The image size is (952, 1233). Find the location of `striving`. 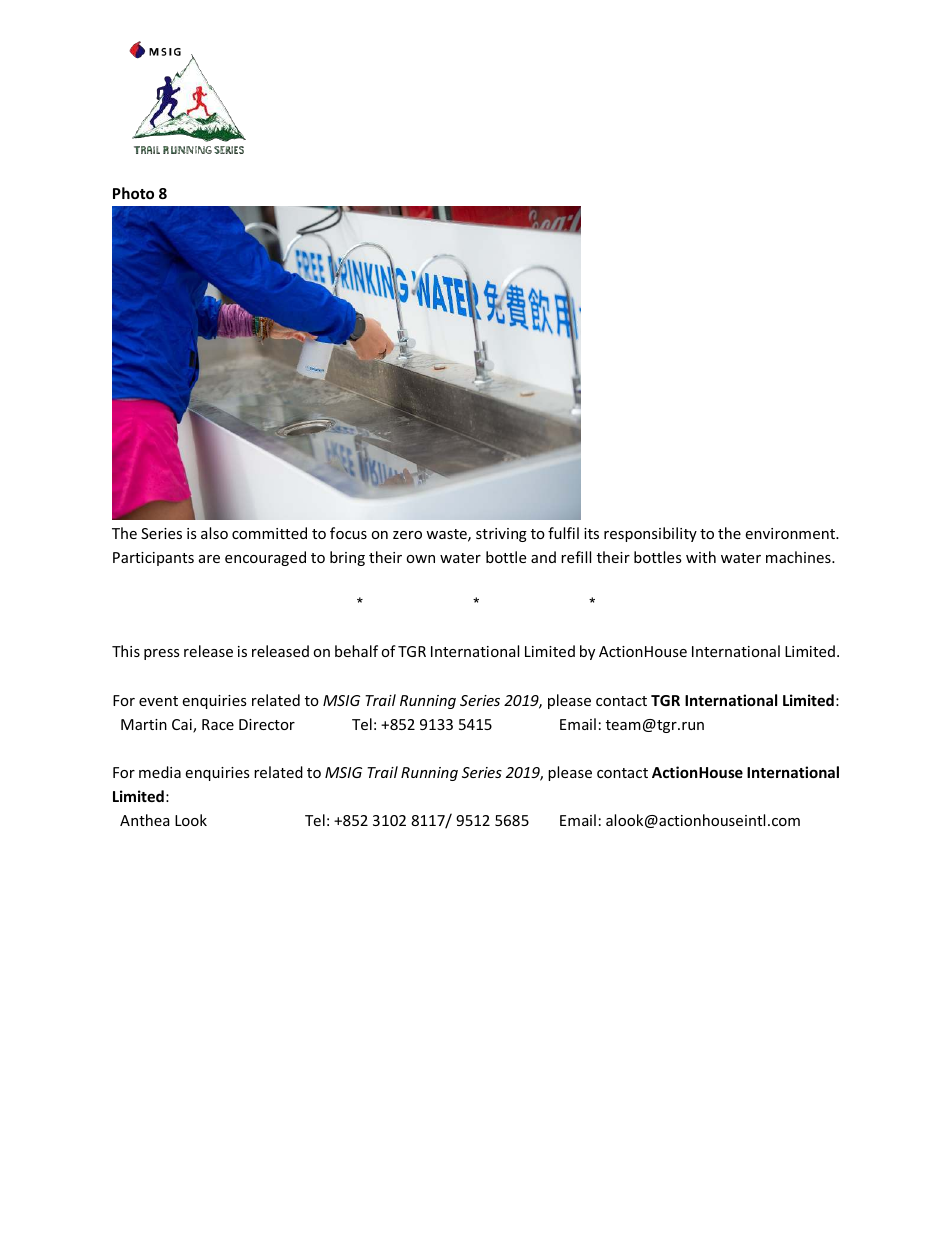

striving is located at coordinates (501, 535).
